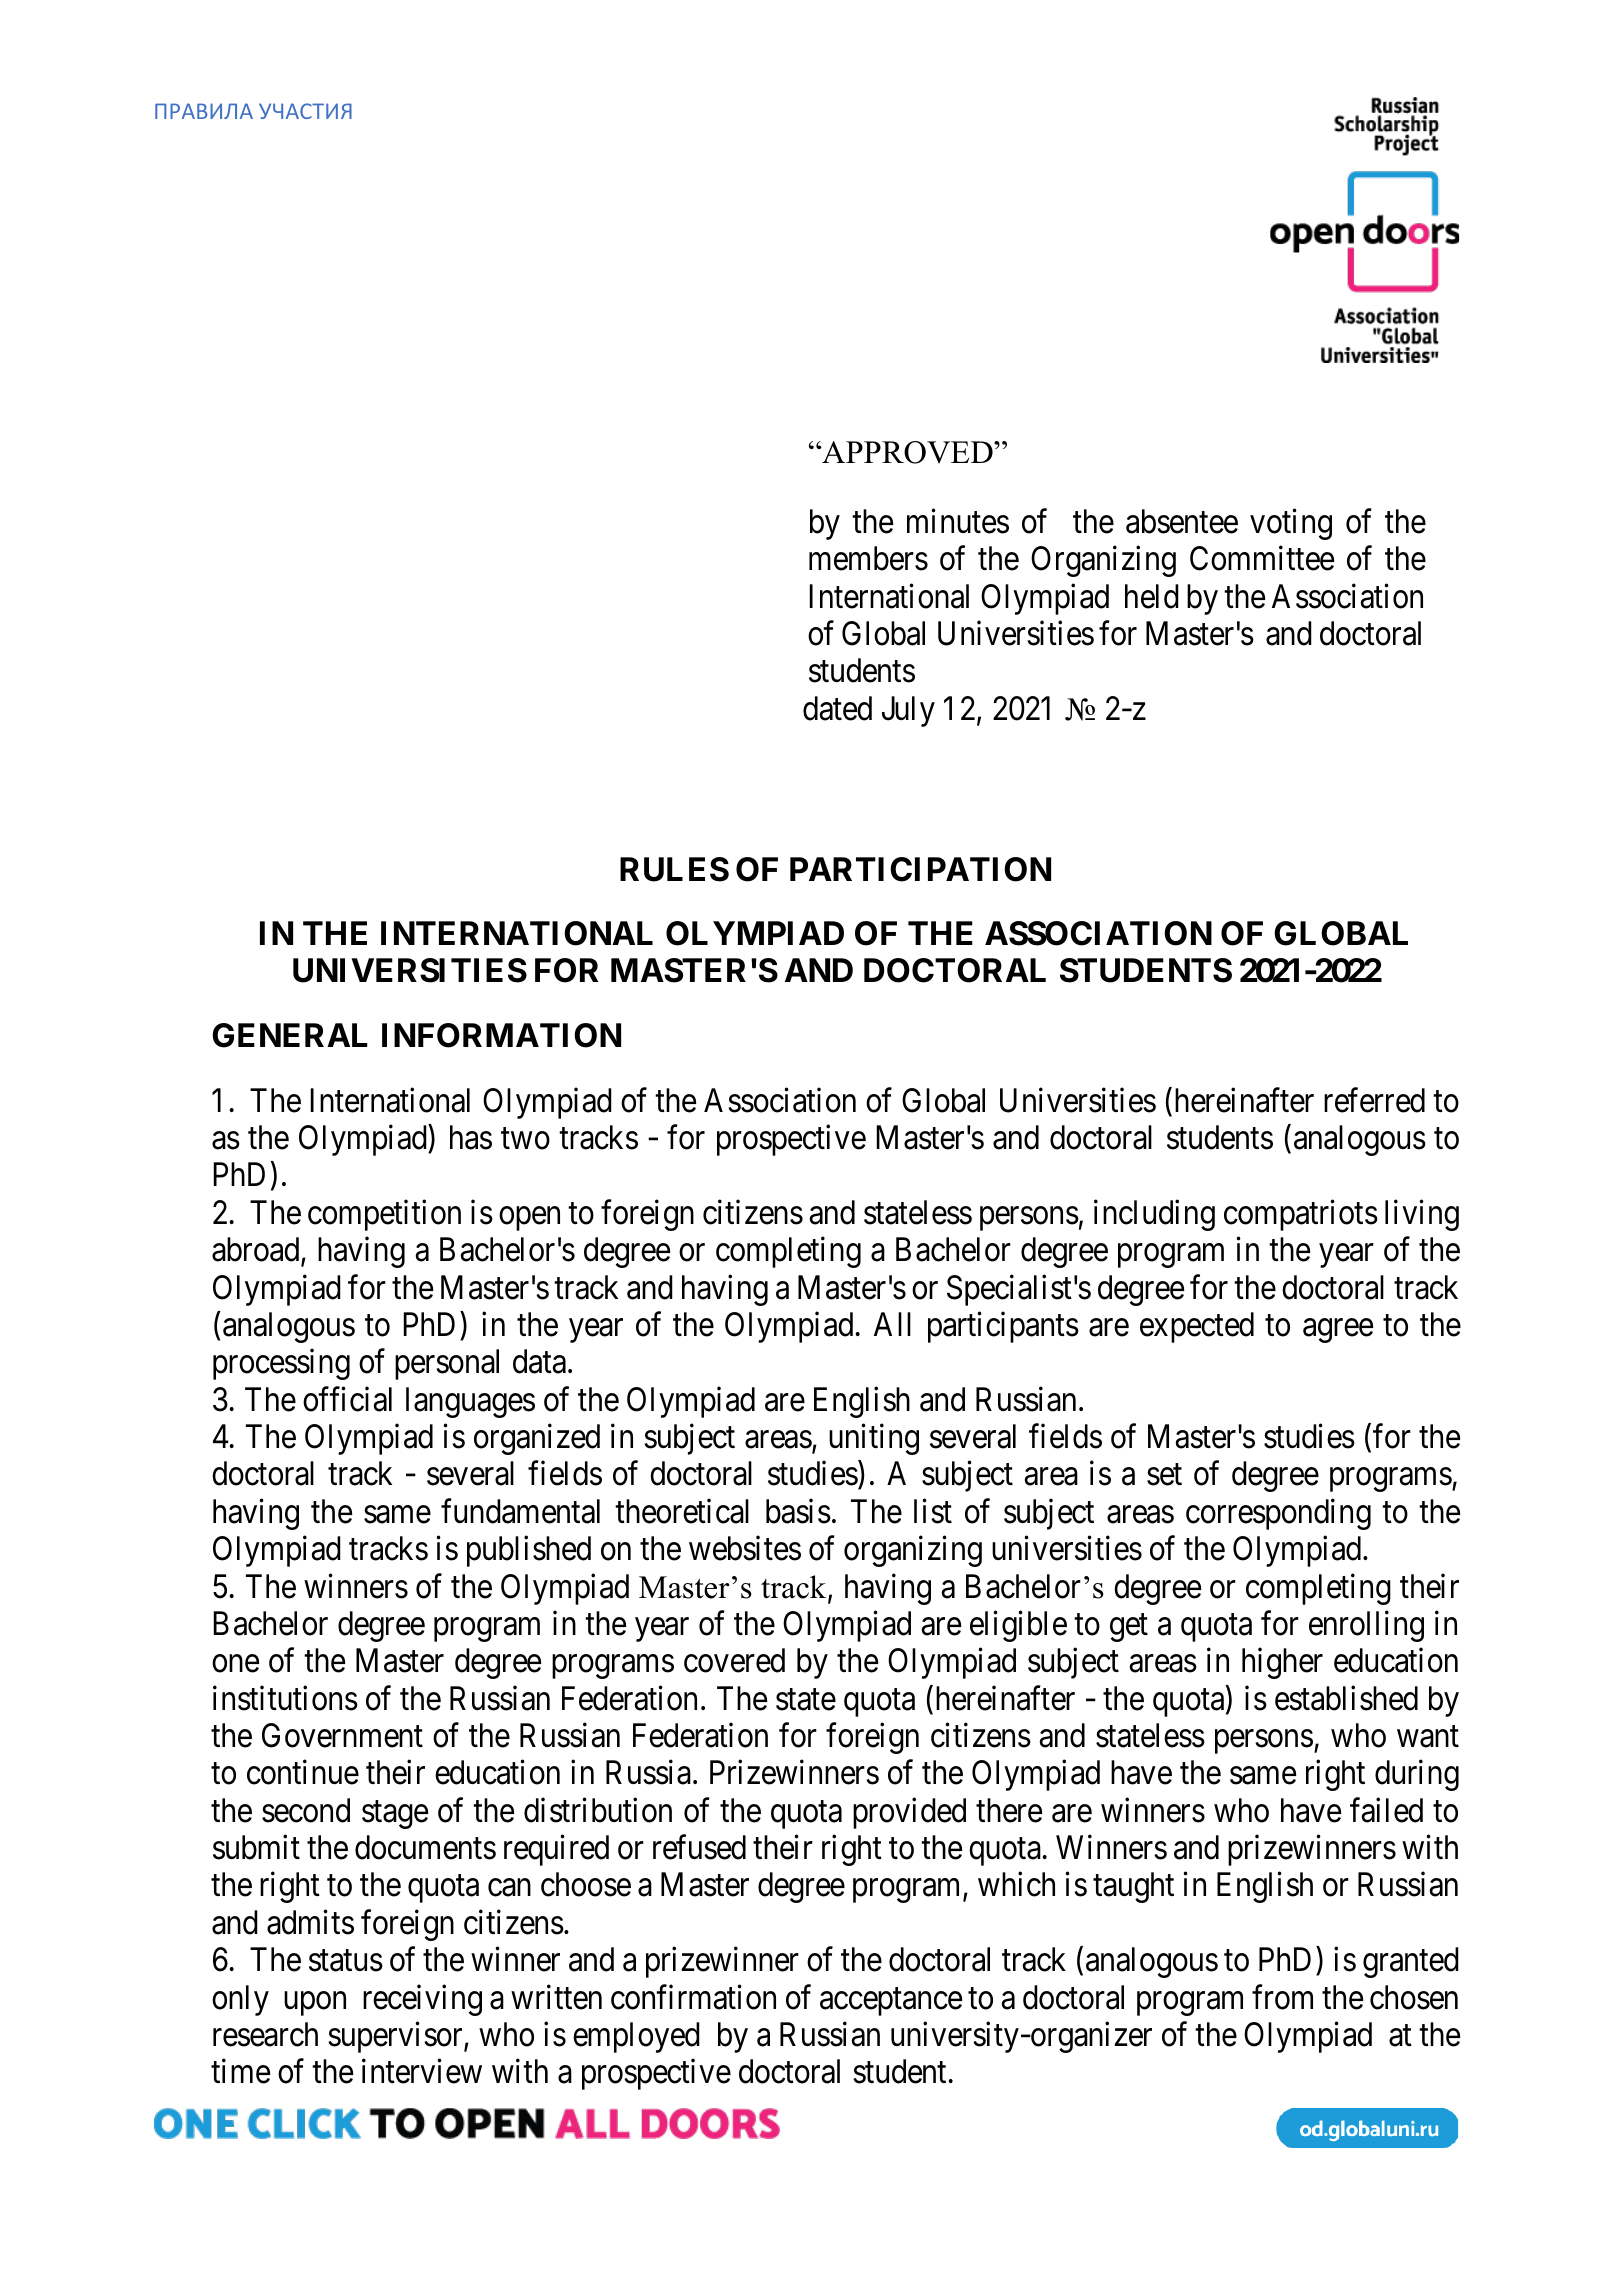  I want to click on voting, so click(1291, 524).
